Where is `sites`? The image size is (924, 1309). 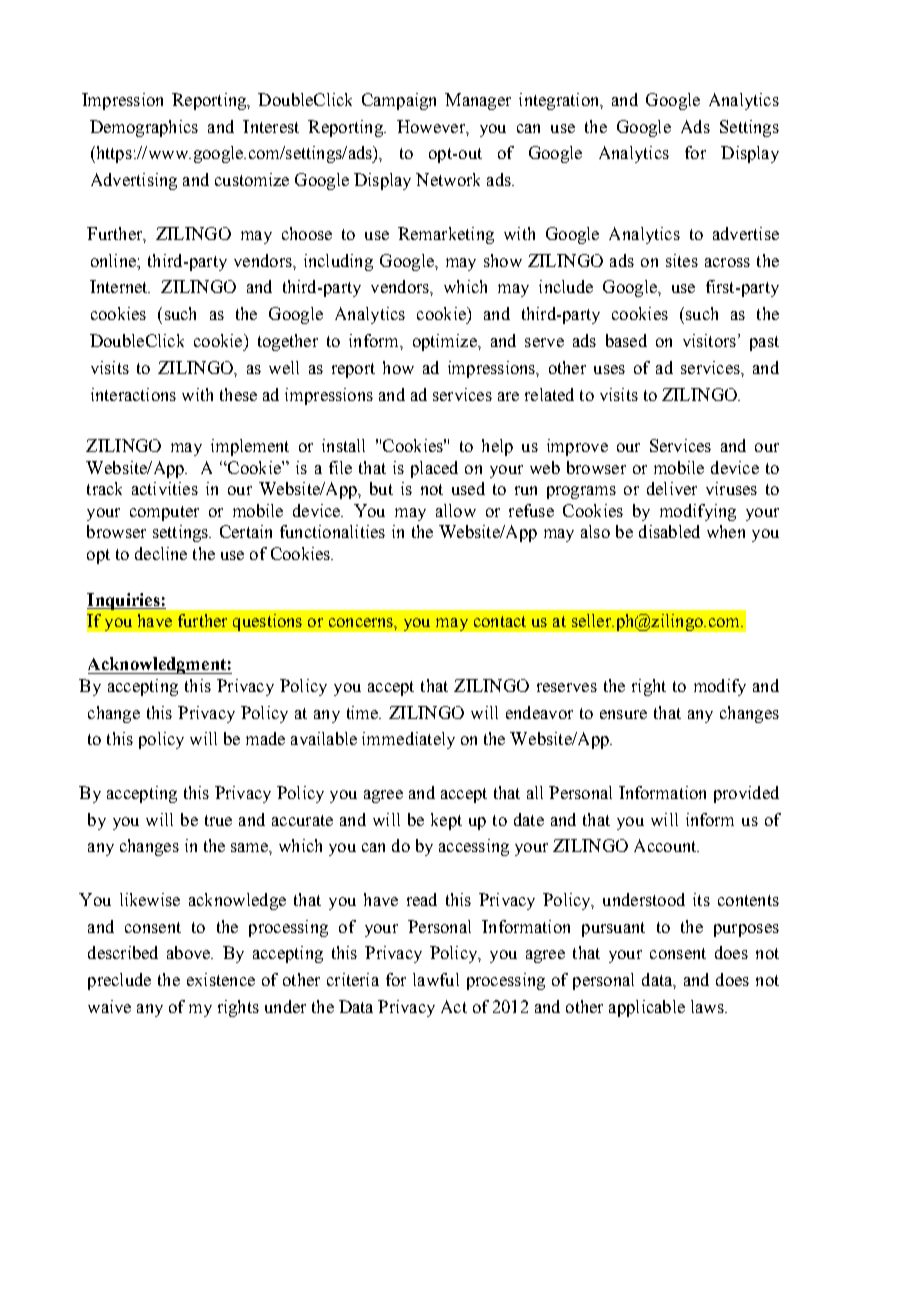
sites is located at coordinates (682, 260).
